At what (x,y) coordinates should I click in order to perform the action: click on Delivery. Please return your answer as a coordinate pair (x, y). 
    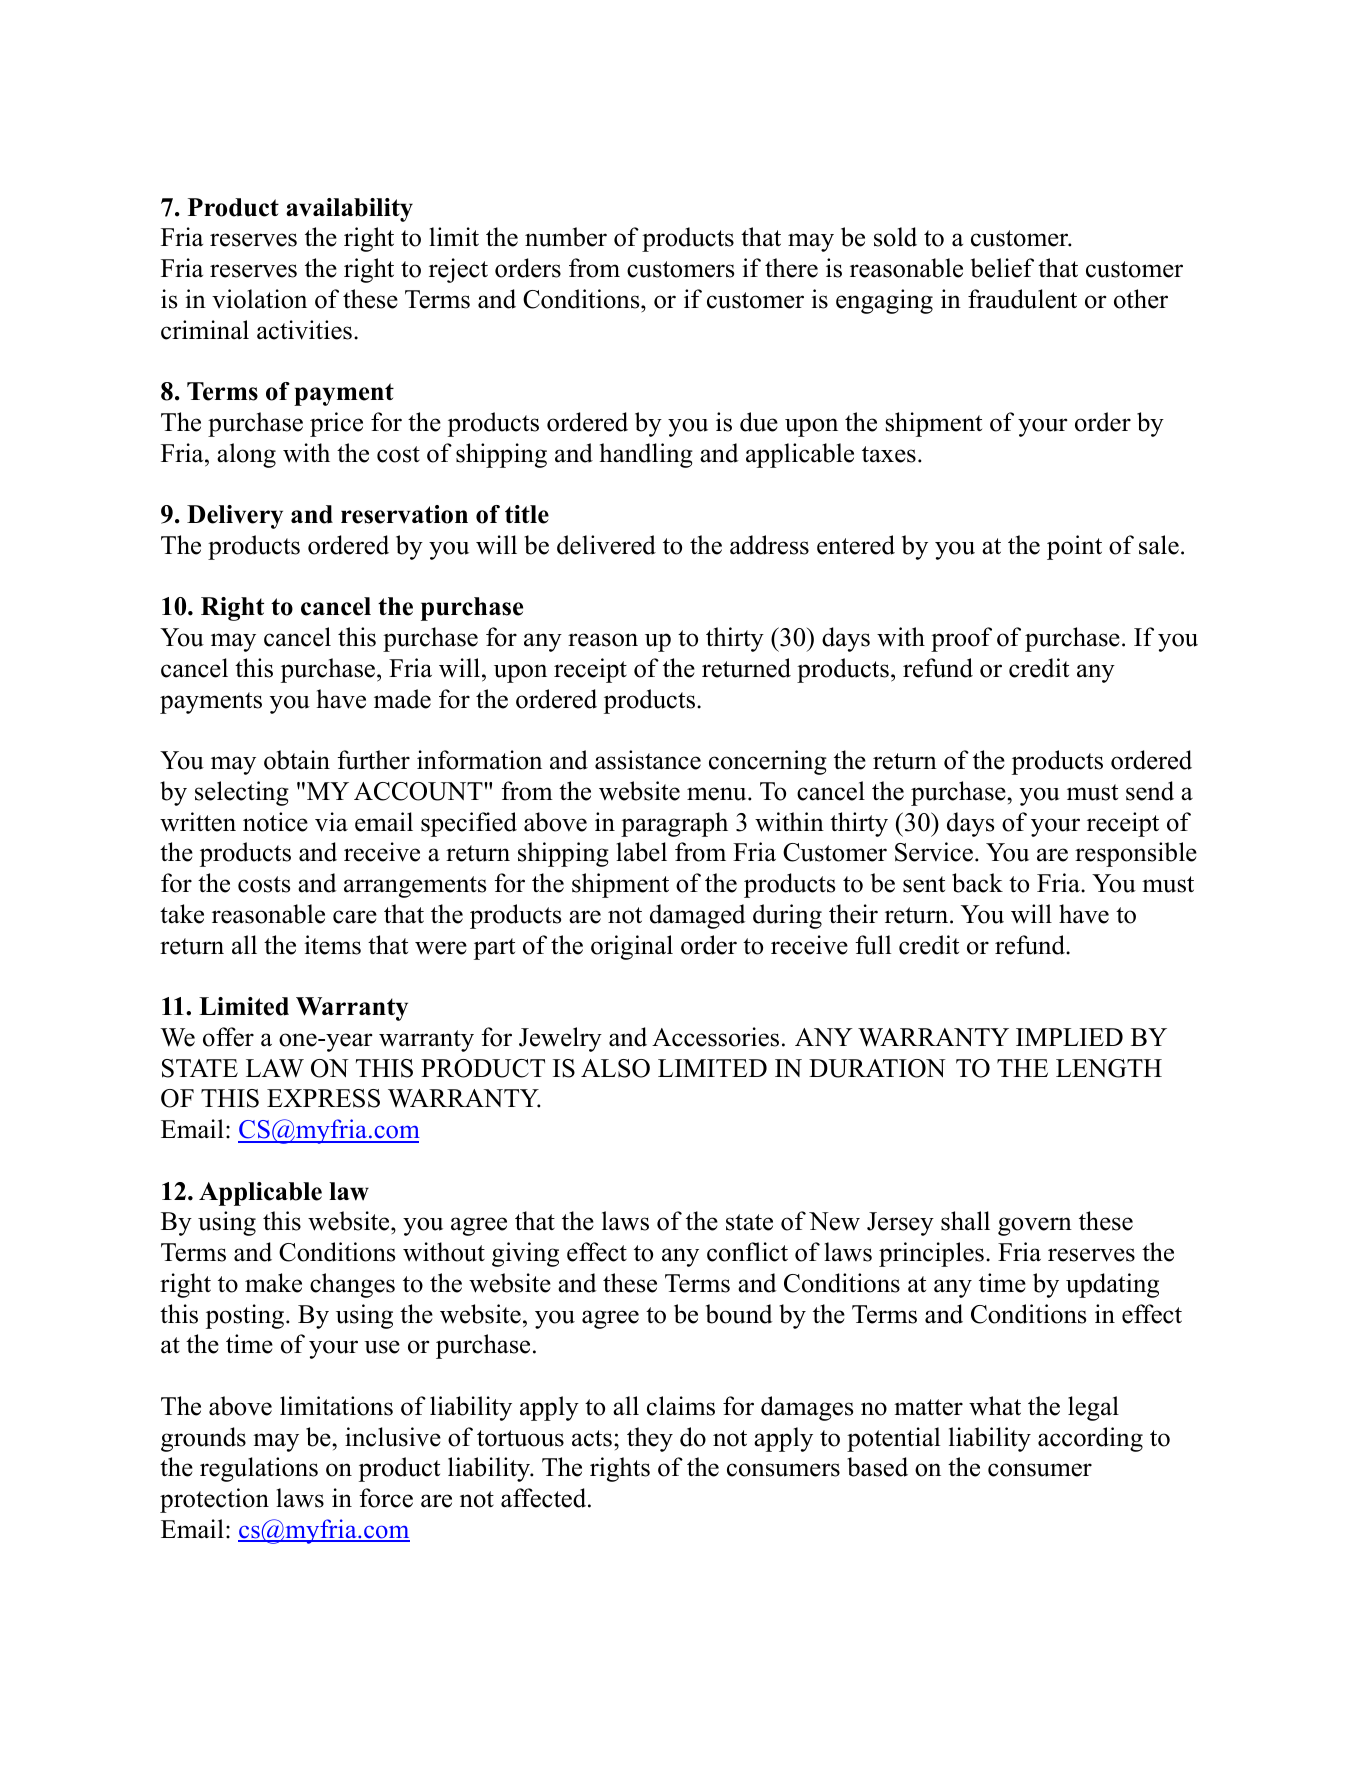
    Looking at the image, I should click on (235, 517).
